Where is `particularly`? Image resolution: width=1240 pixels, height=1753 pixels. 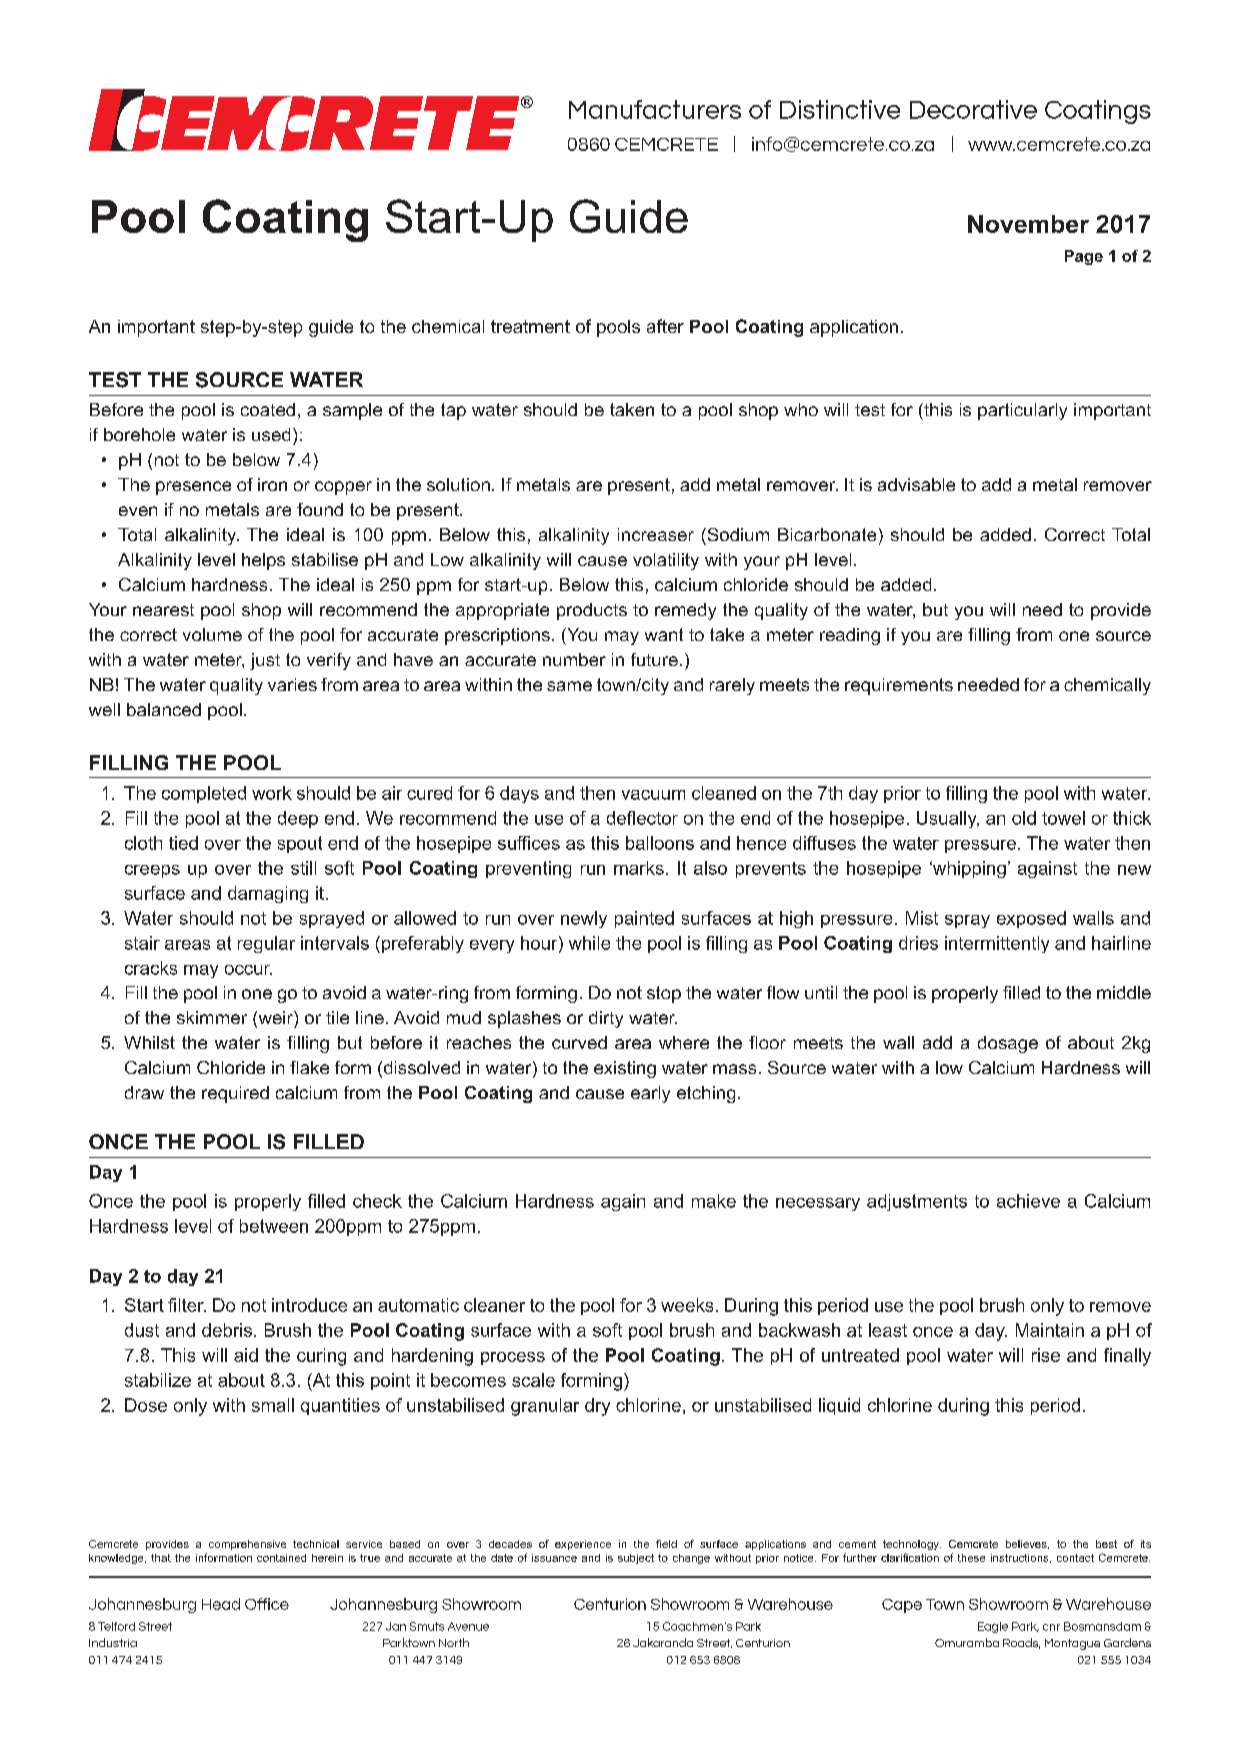
particularly is located at coordinates (1022, 411).
